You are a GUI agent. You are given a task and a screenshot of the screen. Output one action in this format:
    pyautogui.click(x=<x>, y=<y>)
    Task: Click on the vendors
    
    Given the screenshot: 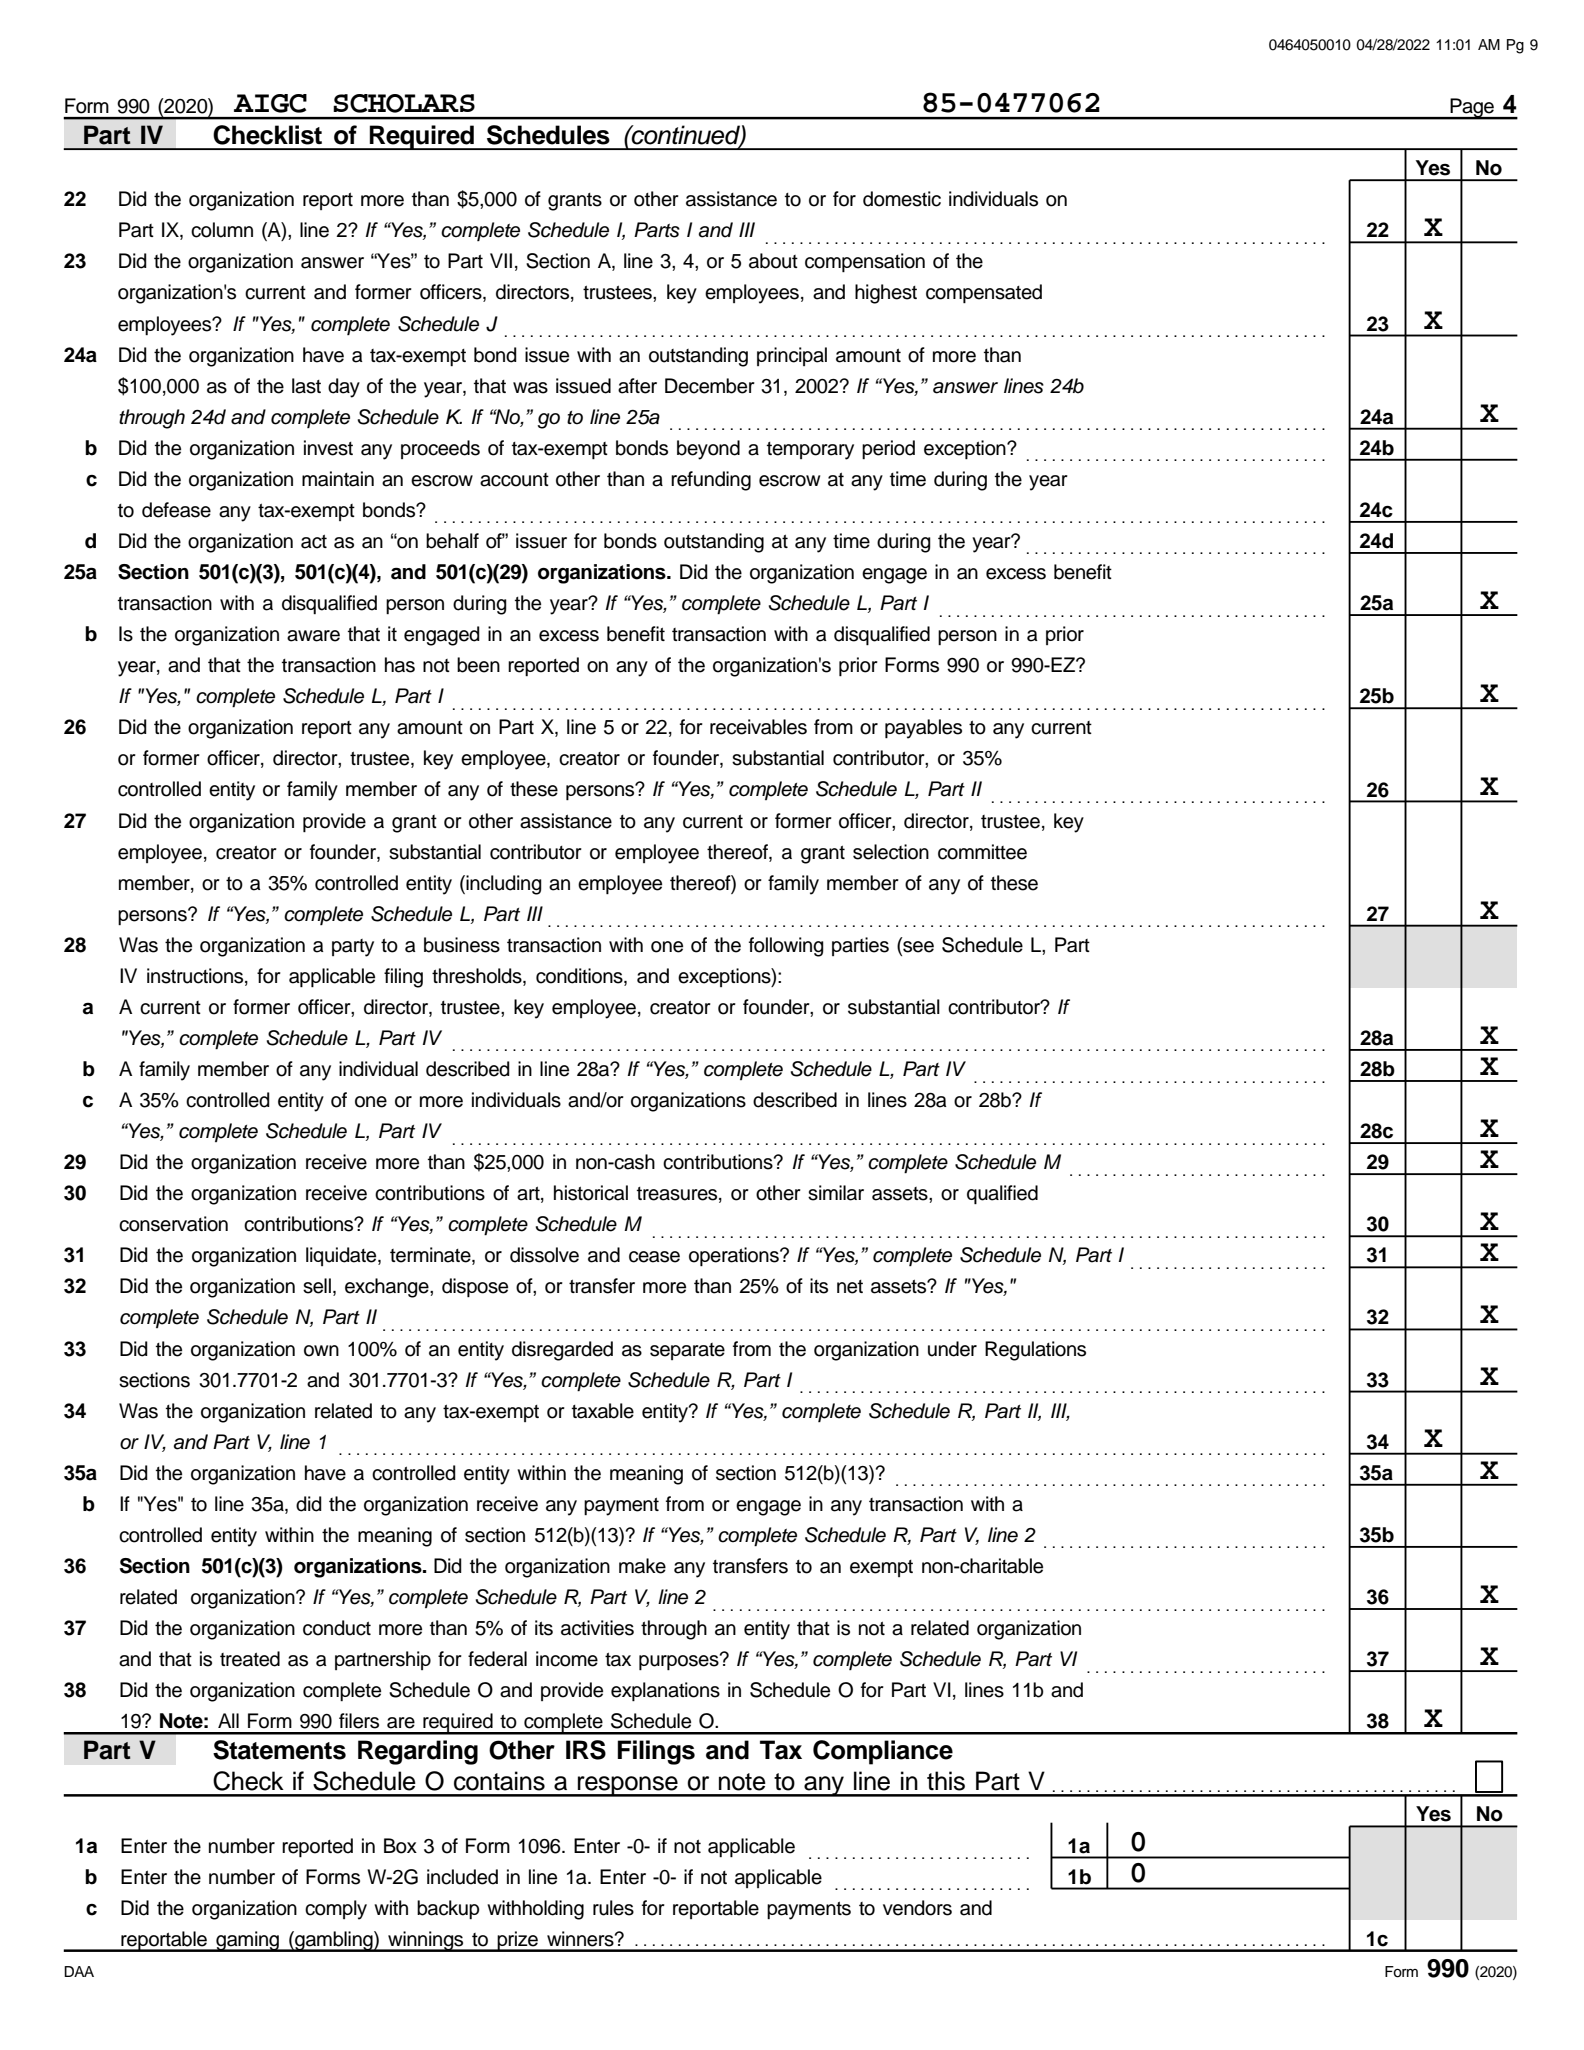 What is the action you would take?
    pyautogui.click(x=917, y=1908)
